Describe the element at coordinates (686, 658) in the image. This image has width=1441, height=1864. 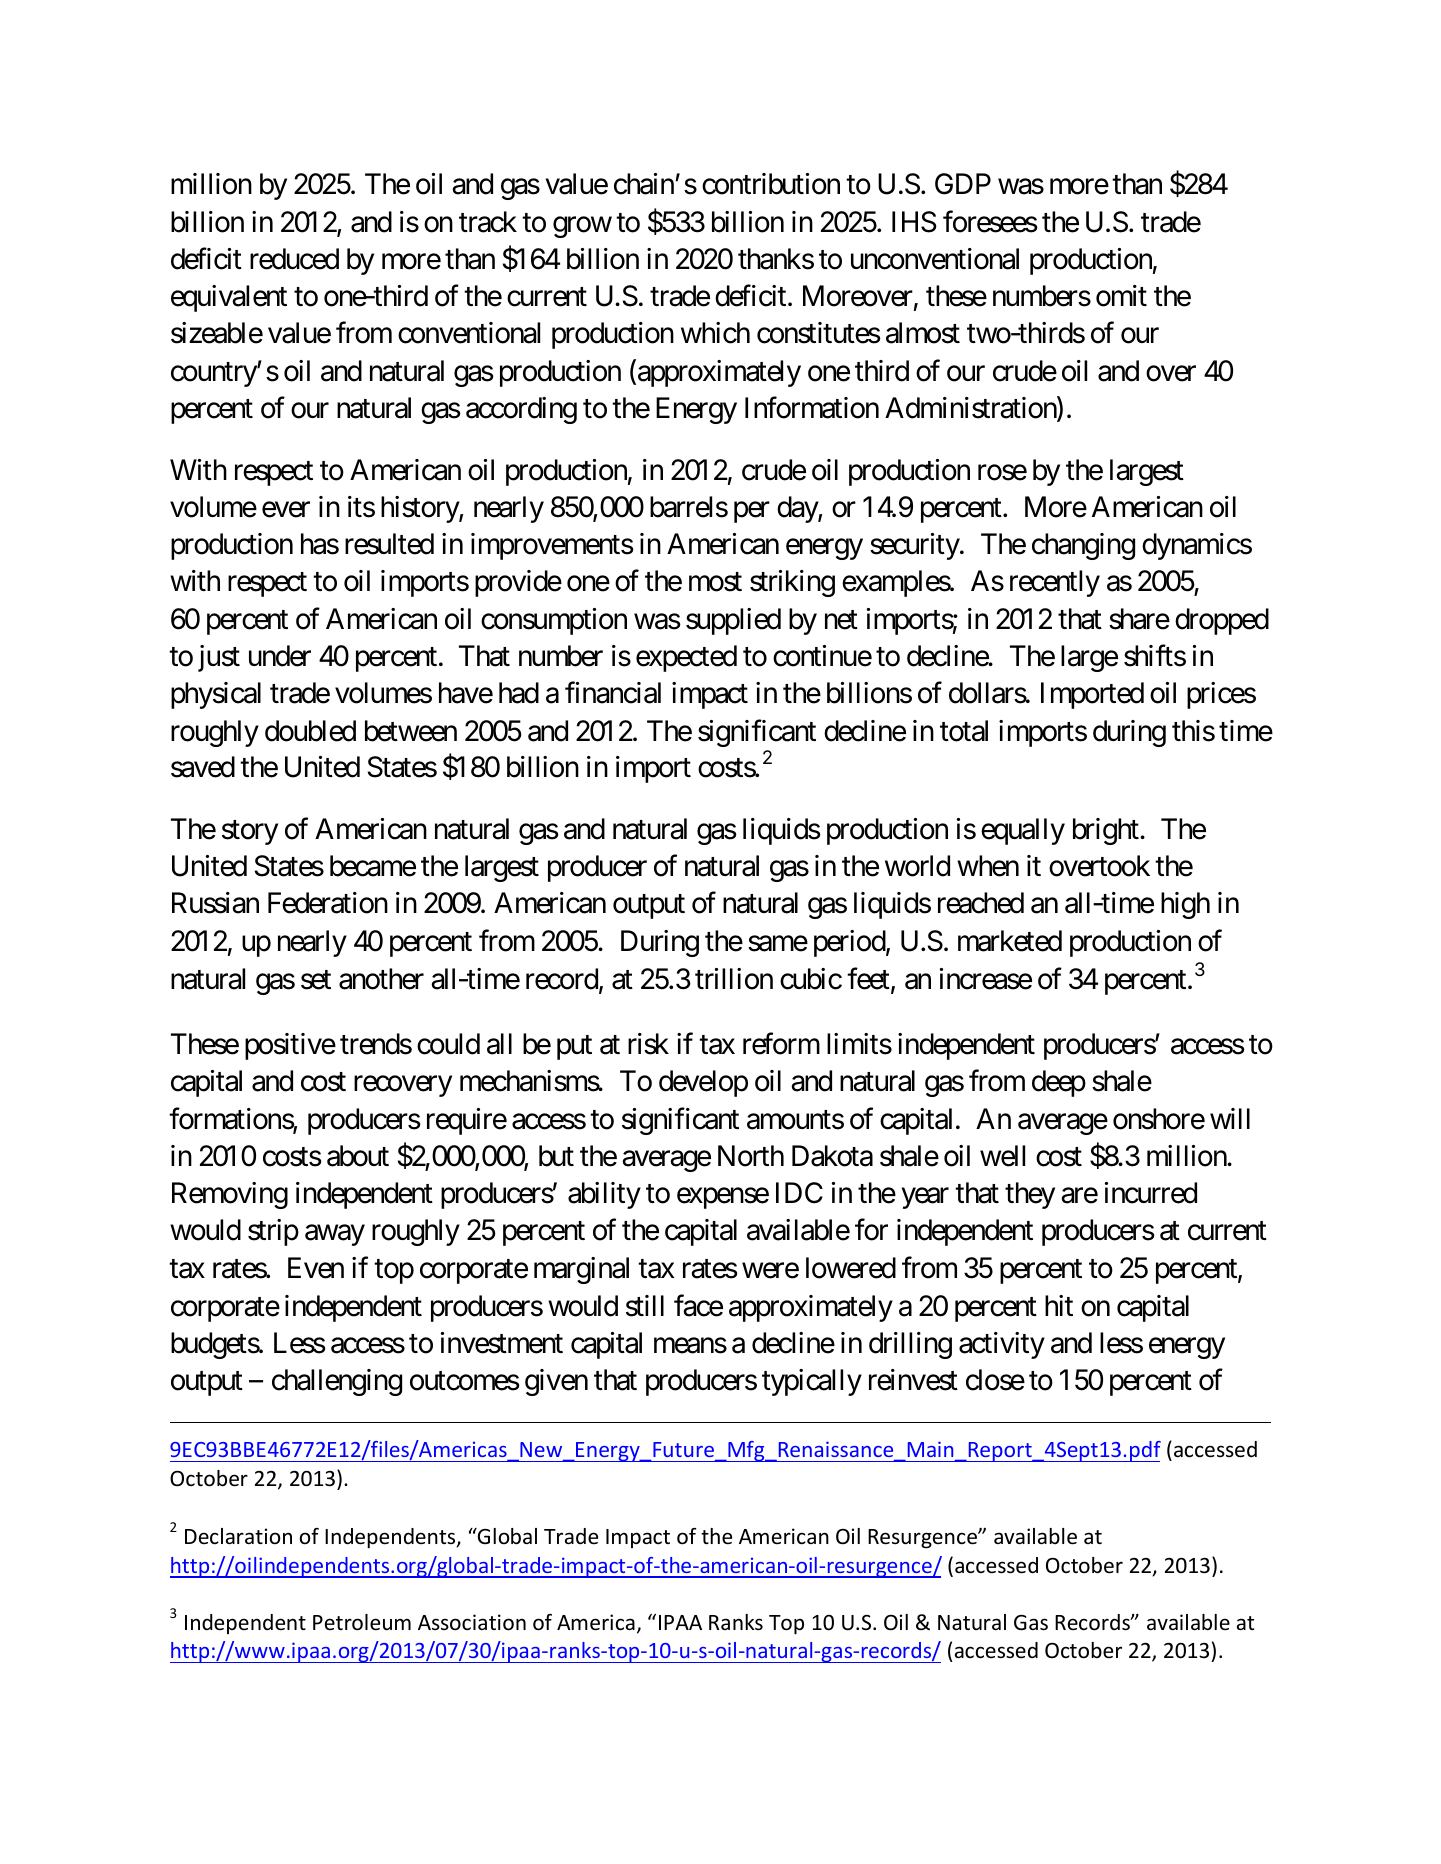
I see `expected` at that location.
